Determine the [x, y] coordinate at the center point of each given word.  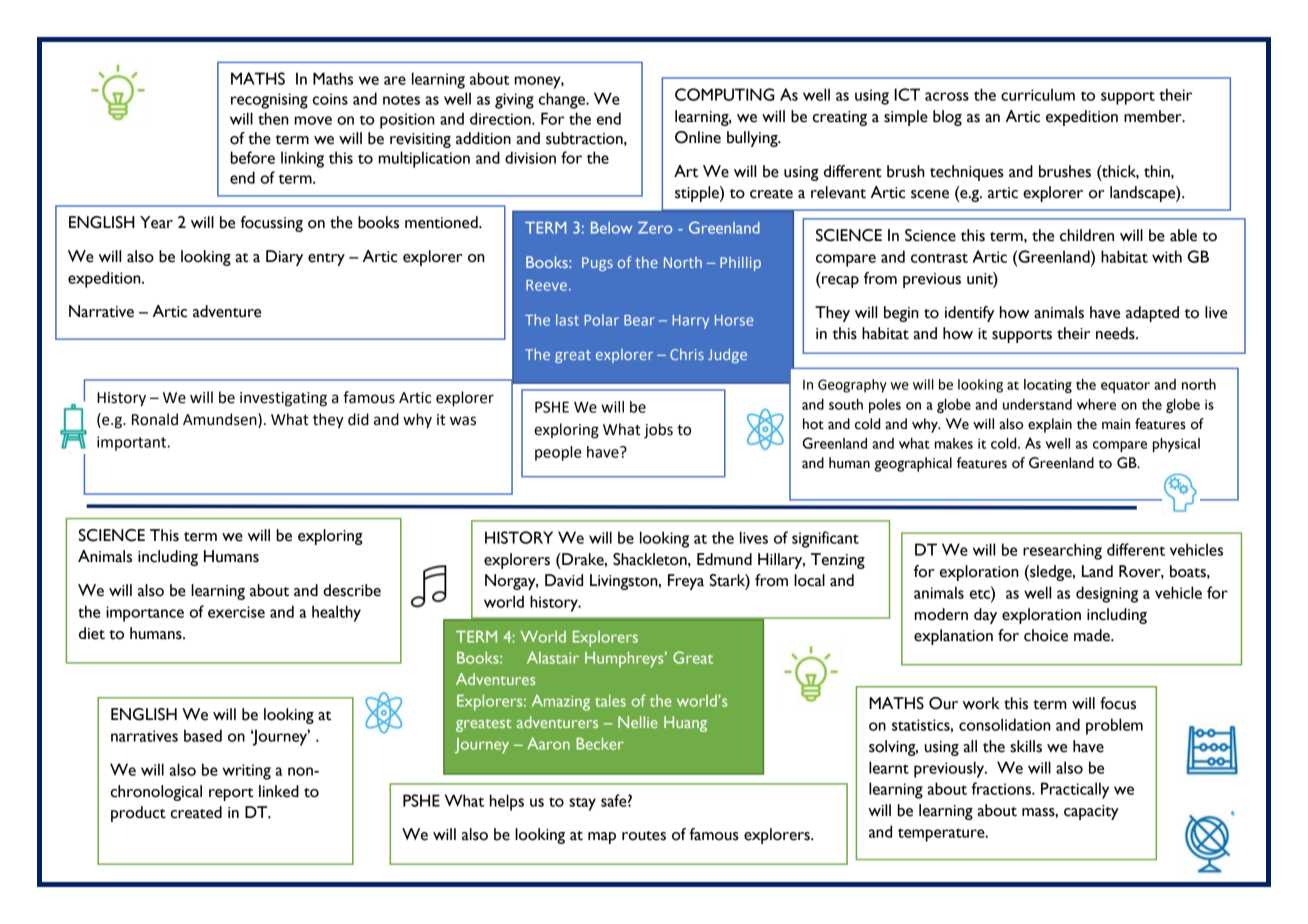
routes [644, 836]
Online [698, 137]
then [273, 118]
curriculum [1038, 94]
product [138, 814]
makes [954, 443]
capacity [1091, 812]
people [558, 453]
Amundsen [221, 420]
